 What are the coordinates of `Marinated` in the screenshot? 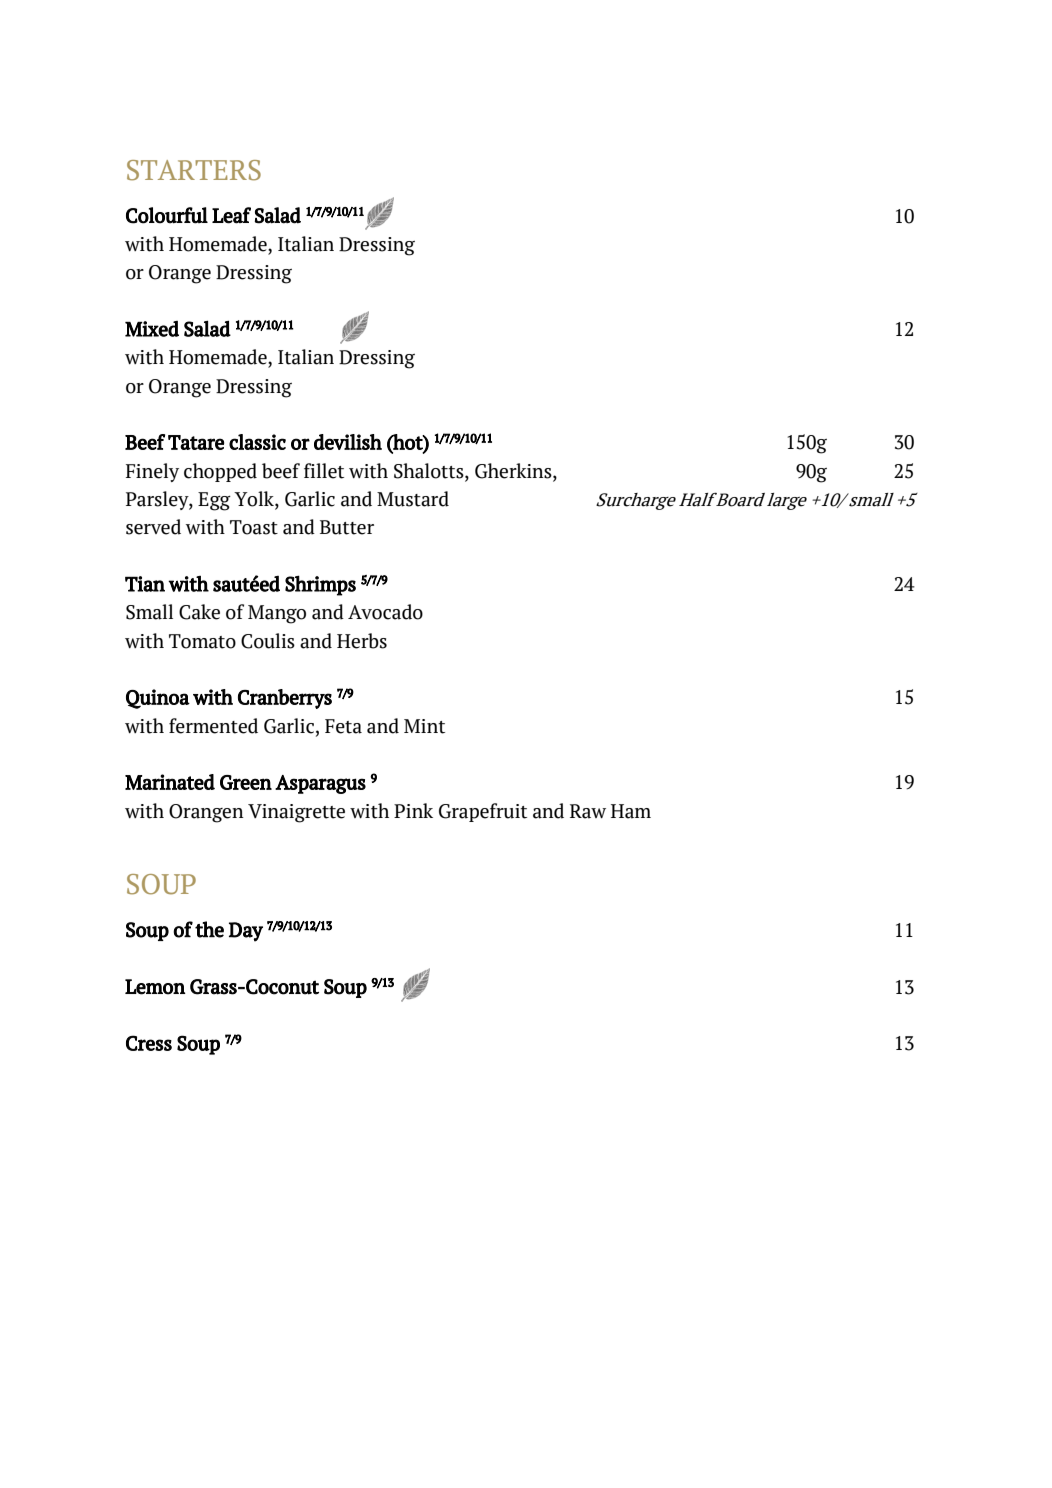 It's located at (170, 782).
